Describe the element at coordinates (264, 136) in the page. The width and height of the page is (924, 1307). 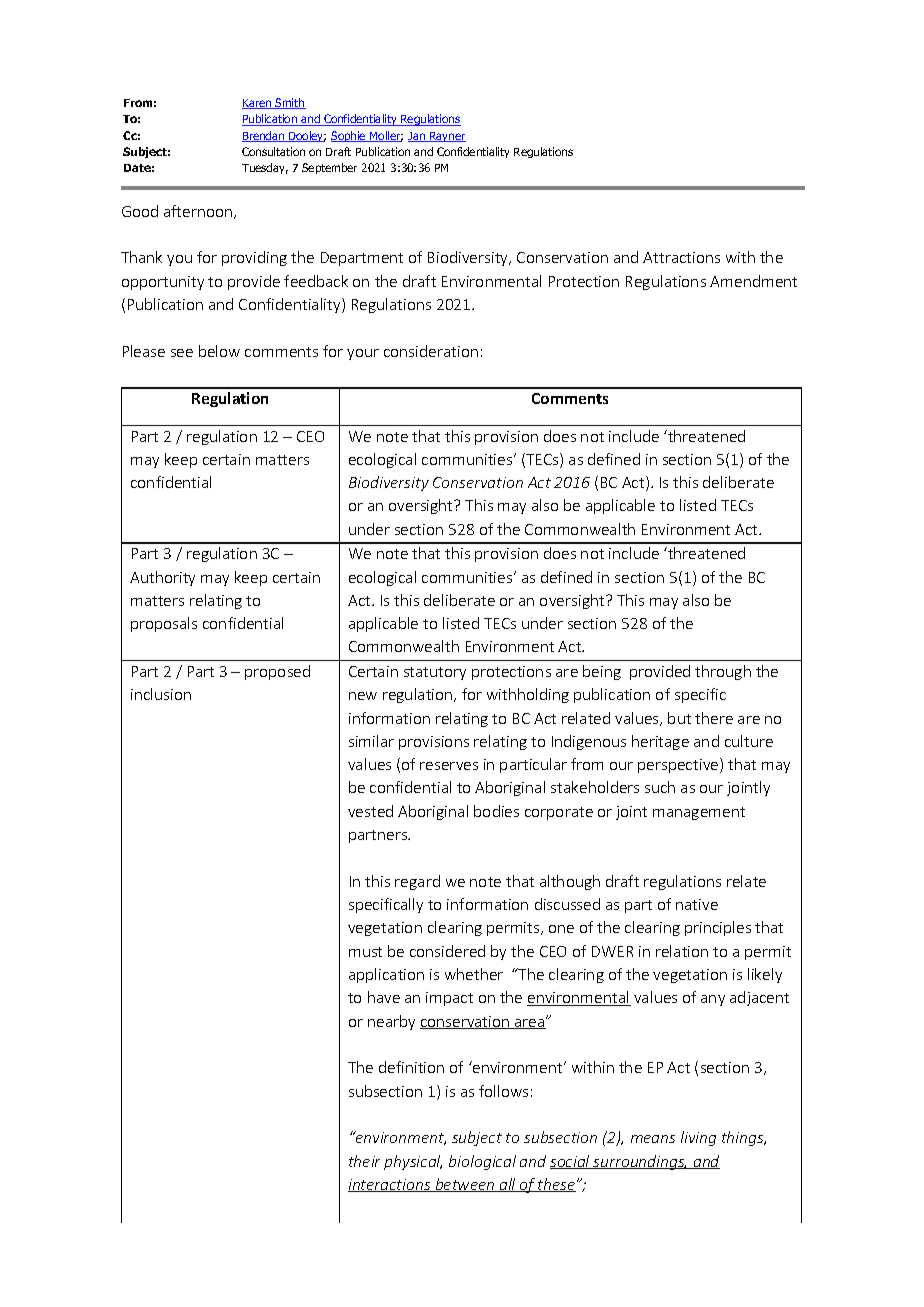
I see `Brendan` at that location.
